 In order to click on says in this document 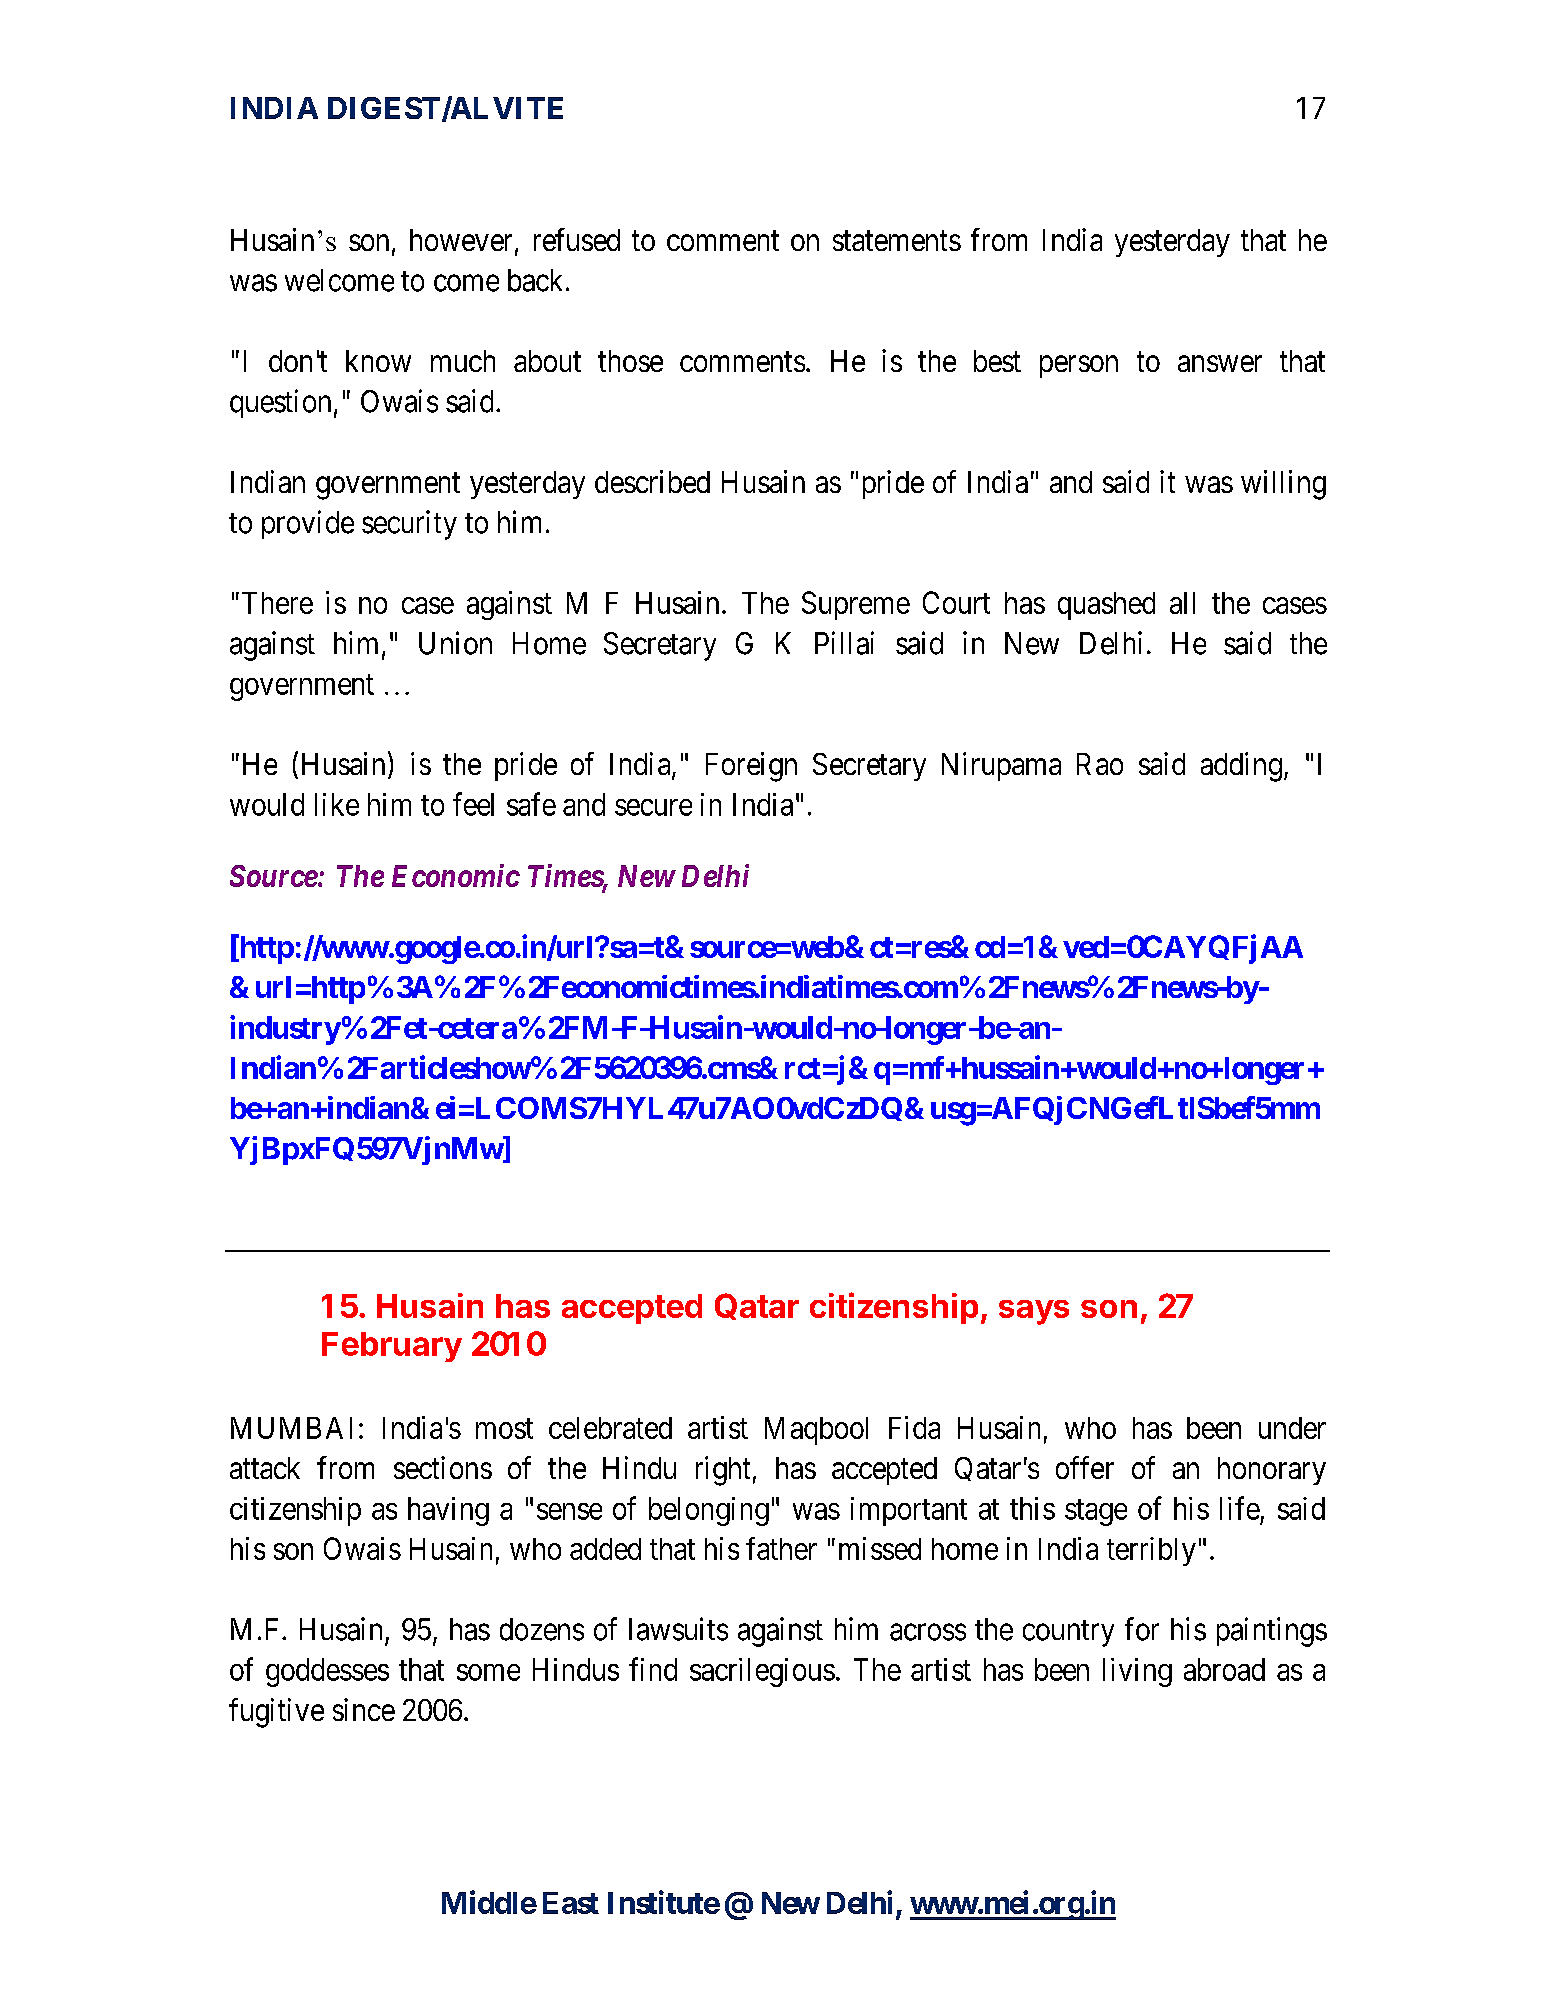, I will do `click(1034, 1312)`.
